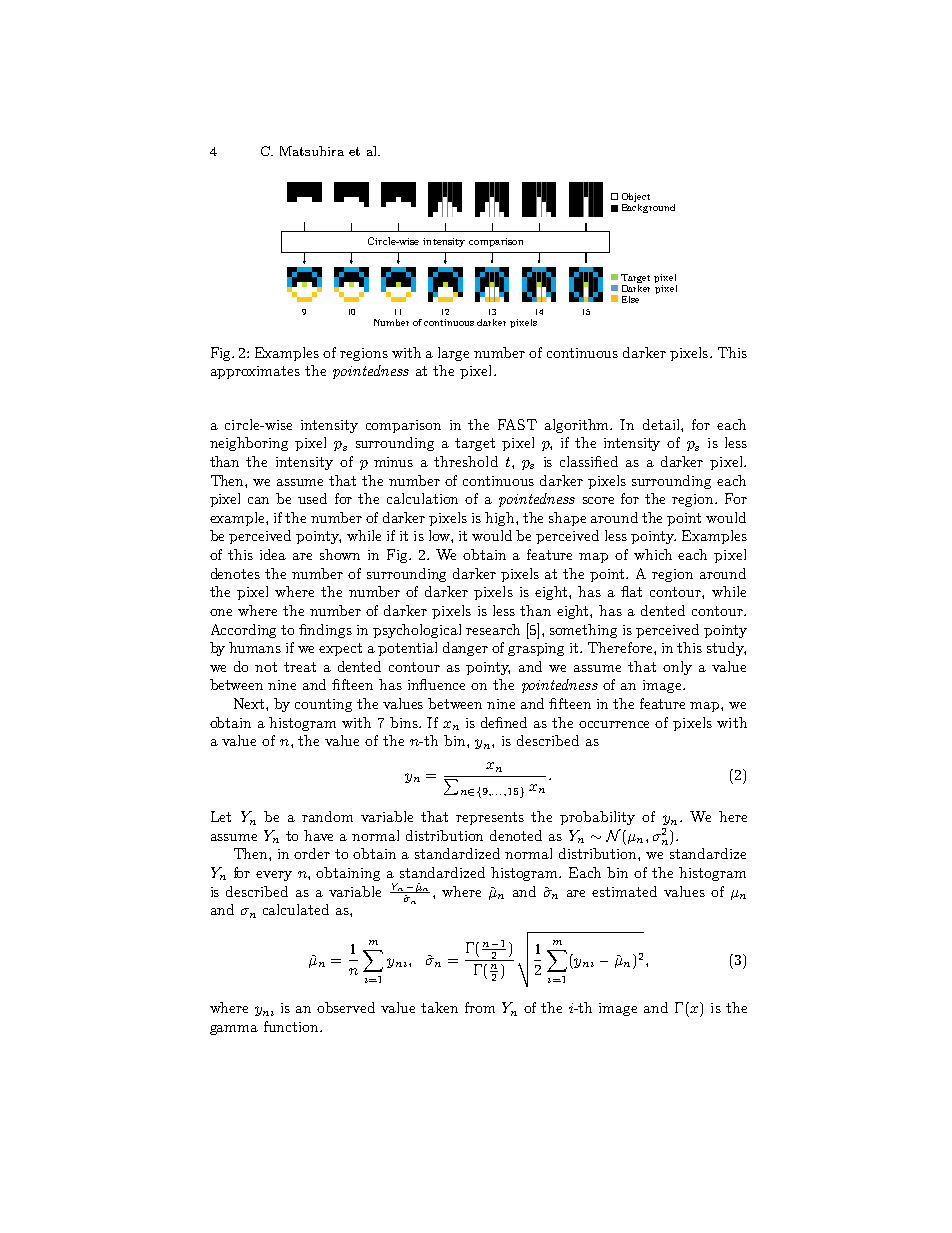 This screenshot has width=952, height=1233. I want to click on function, so click(292, 1026).
